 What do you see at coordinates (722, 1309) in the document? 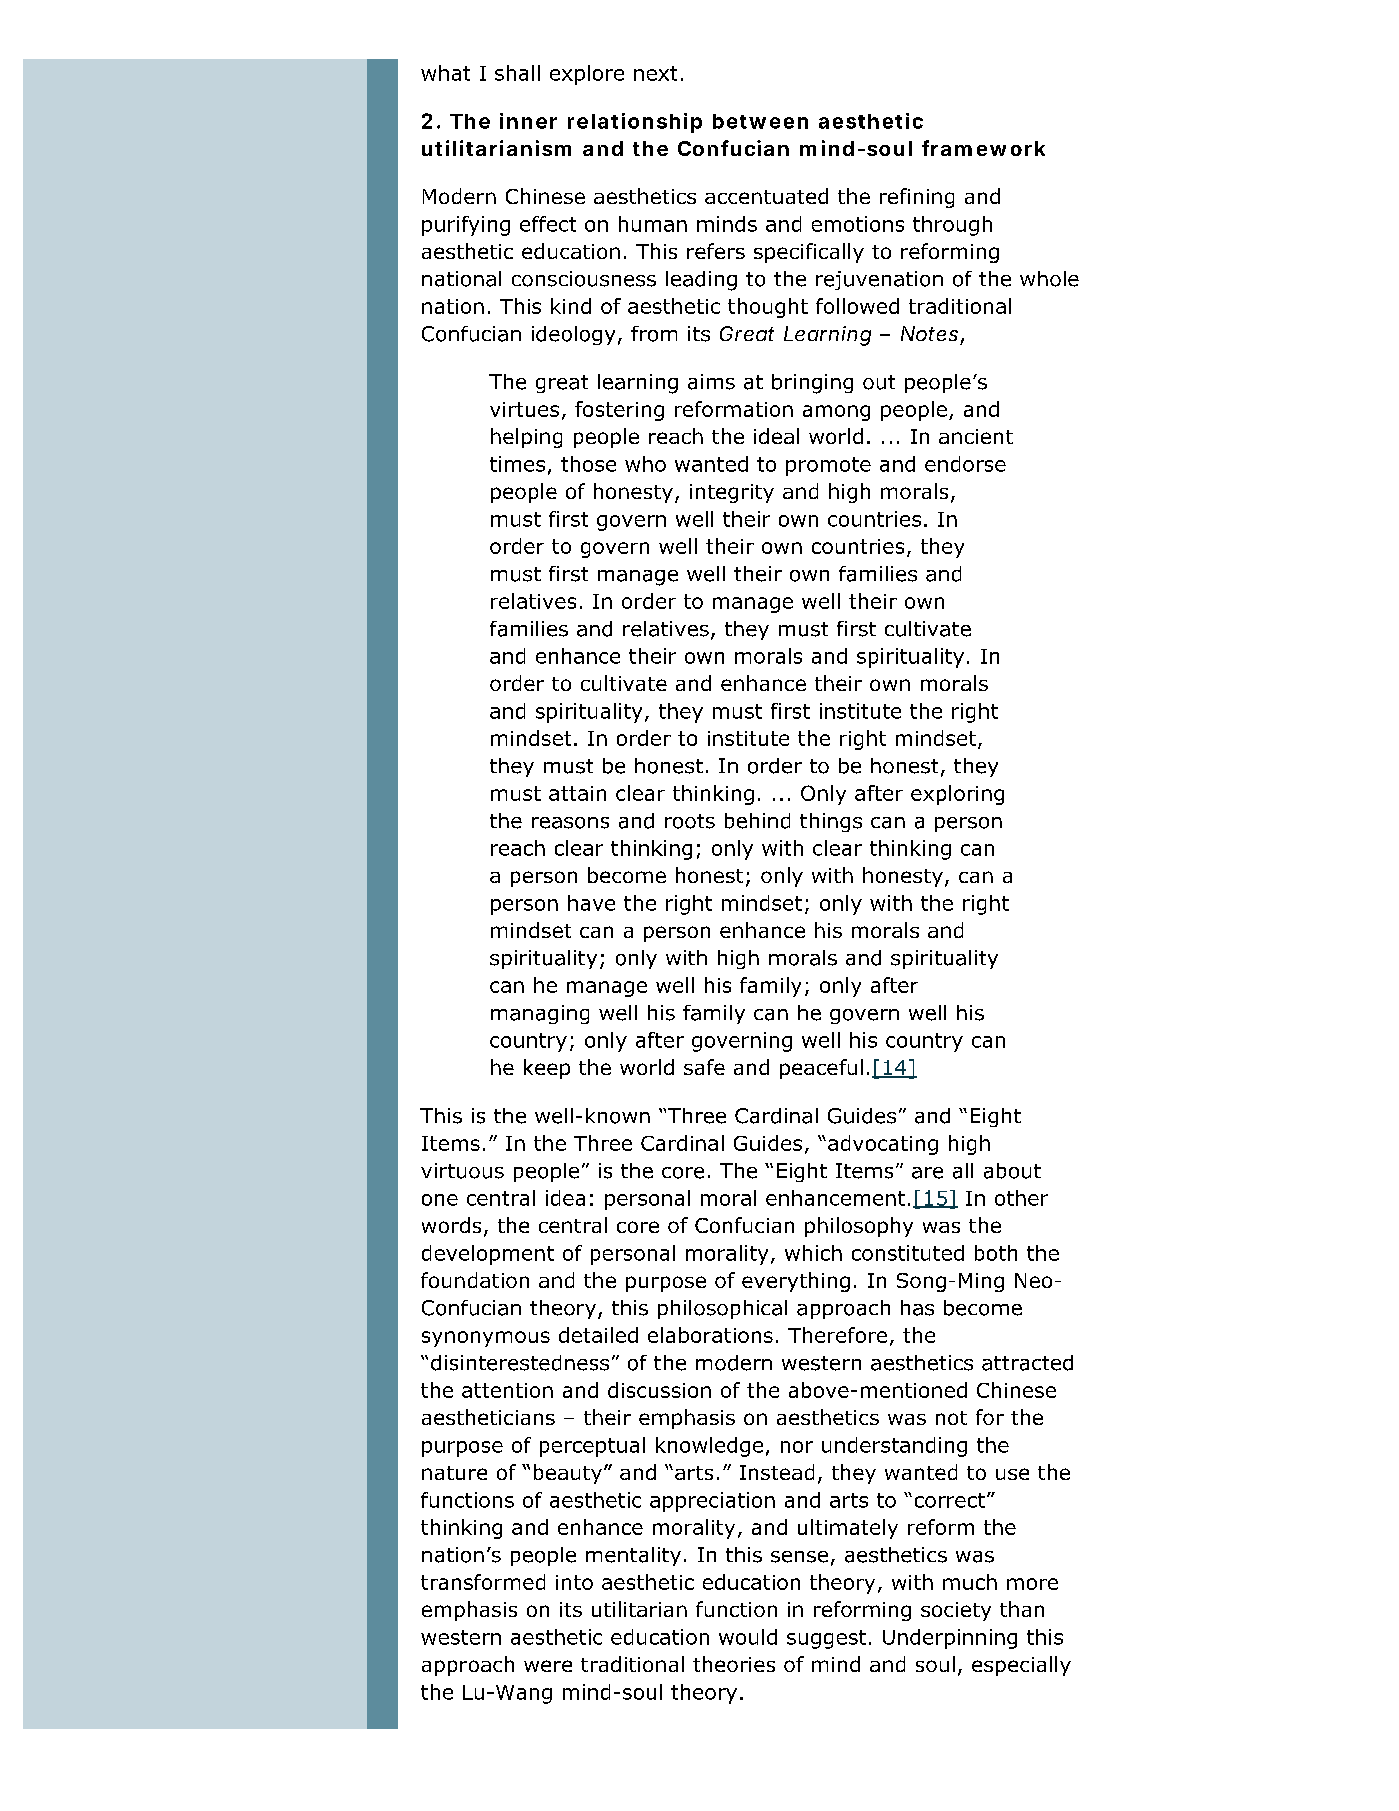
I see `philosophical` at bounding box center [722, 1309].
